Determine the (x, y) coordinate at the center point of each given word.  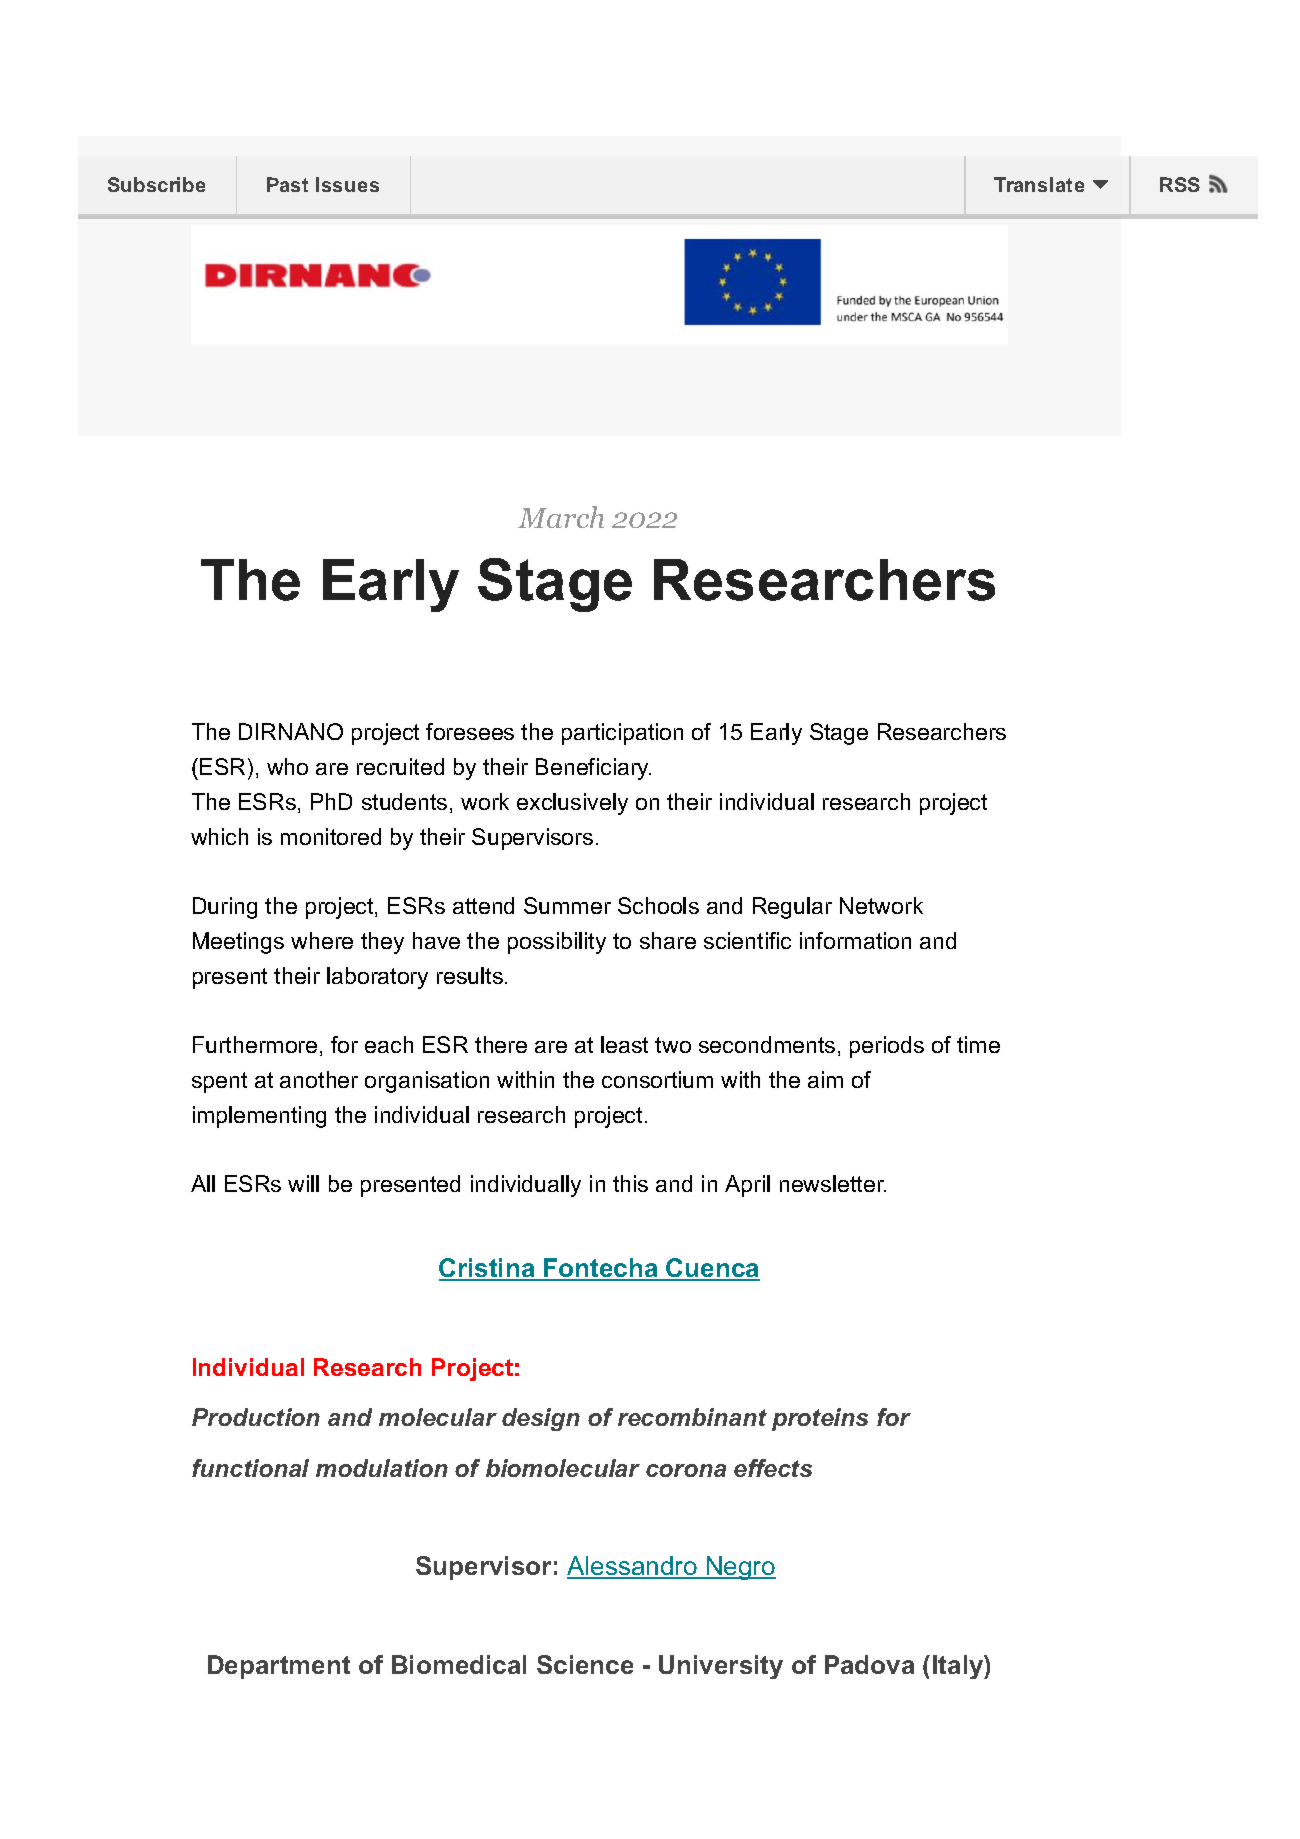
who (287, 766)
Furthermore (255, 1044)
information (855, 940)
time (978, 1044)
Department (279, 1667)
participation (622, 734)
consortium (657, 1079)
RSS (1180, 184)
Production (256, 1417)
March (561, 517)
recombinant (692, 1417)
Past (287, 184)
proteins (820, 1419)
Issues (347, 184)
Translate (1039, 184)
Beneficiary (593, 769)
